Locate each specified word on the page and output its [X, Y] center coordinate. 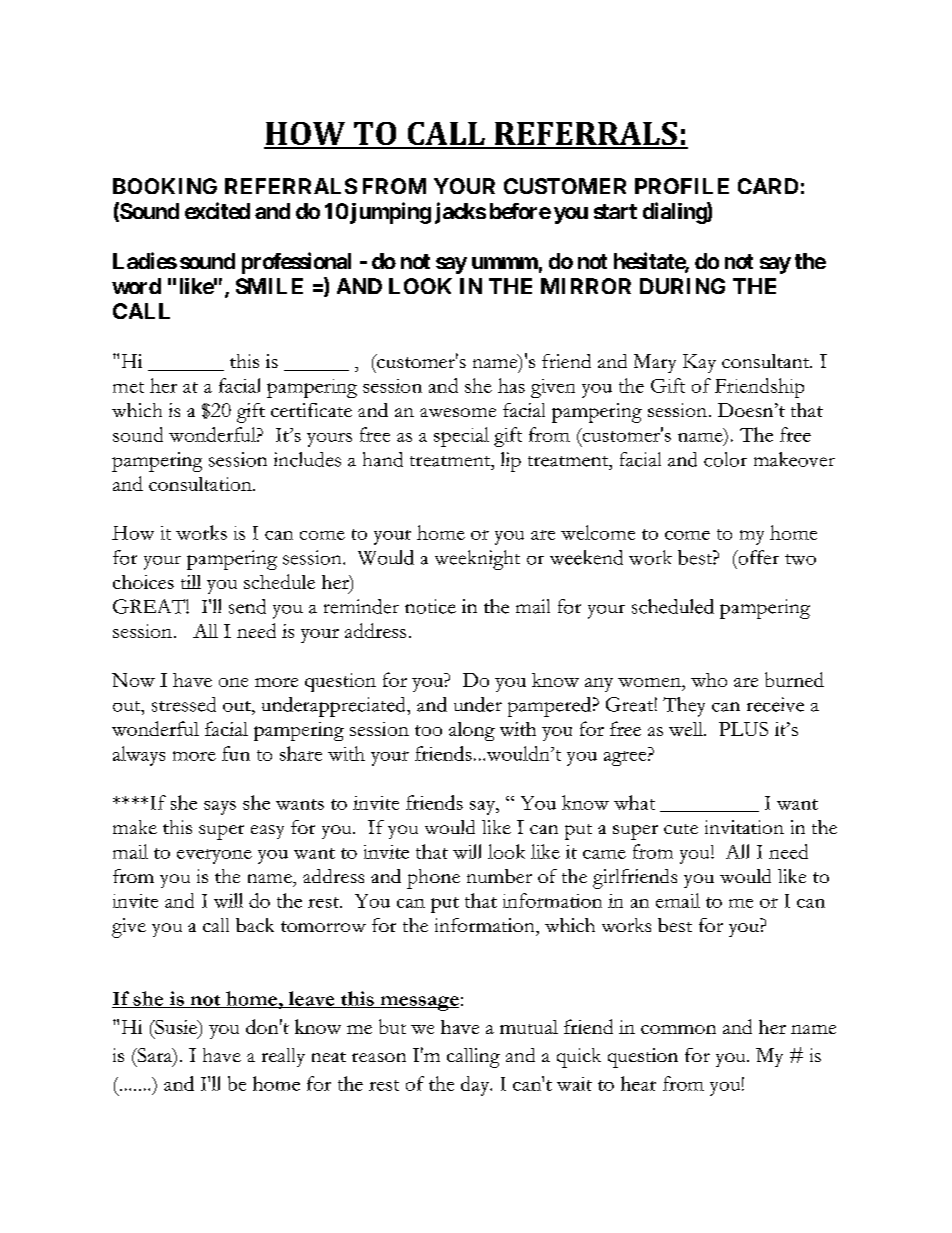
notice [430, 606]
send [247, 606]
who [709, 680]
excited [217, 210]
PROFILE [682, 186]
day [476, 1086]
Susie [176, 1027]
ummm [505, 263]
